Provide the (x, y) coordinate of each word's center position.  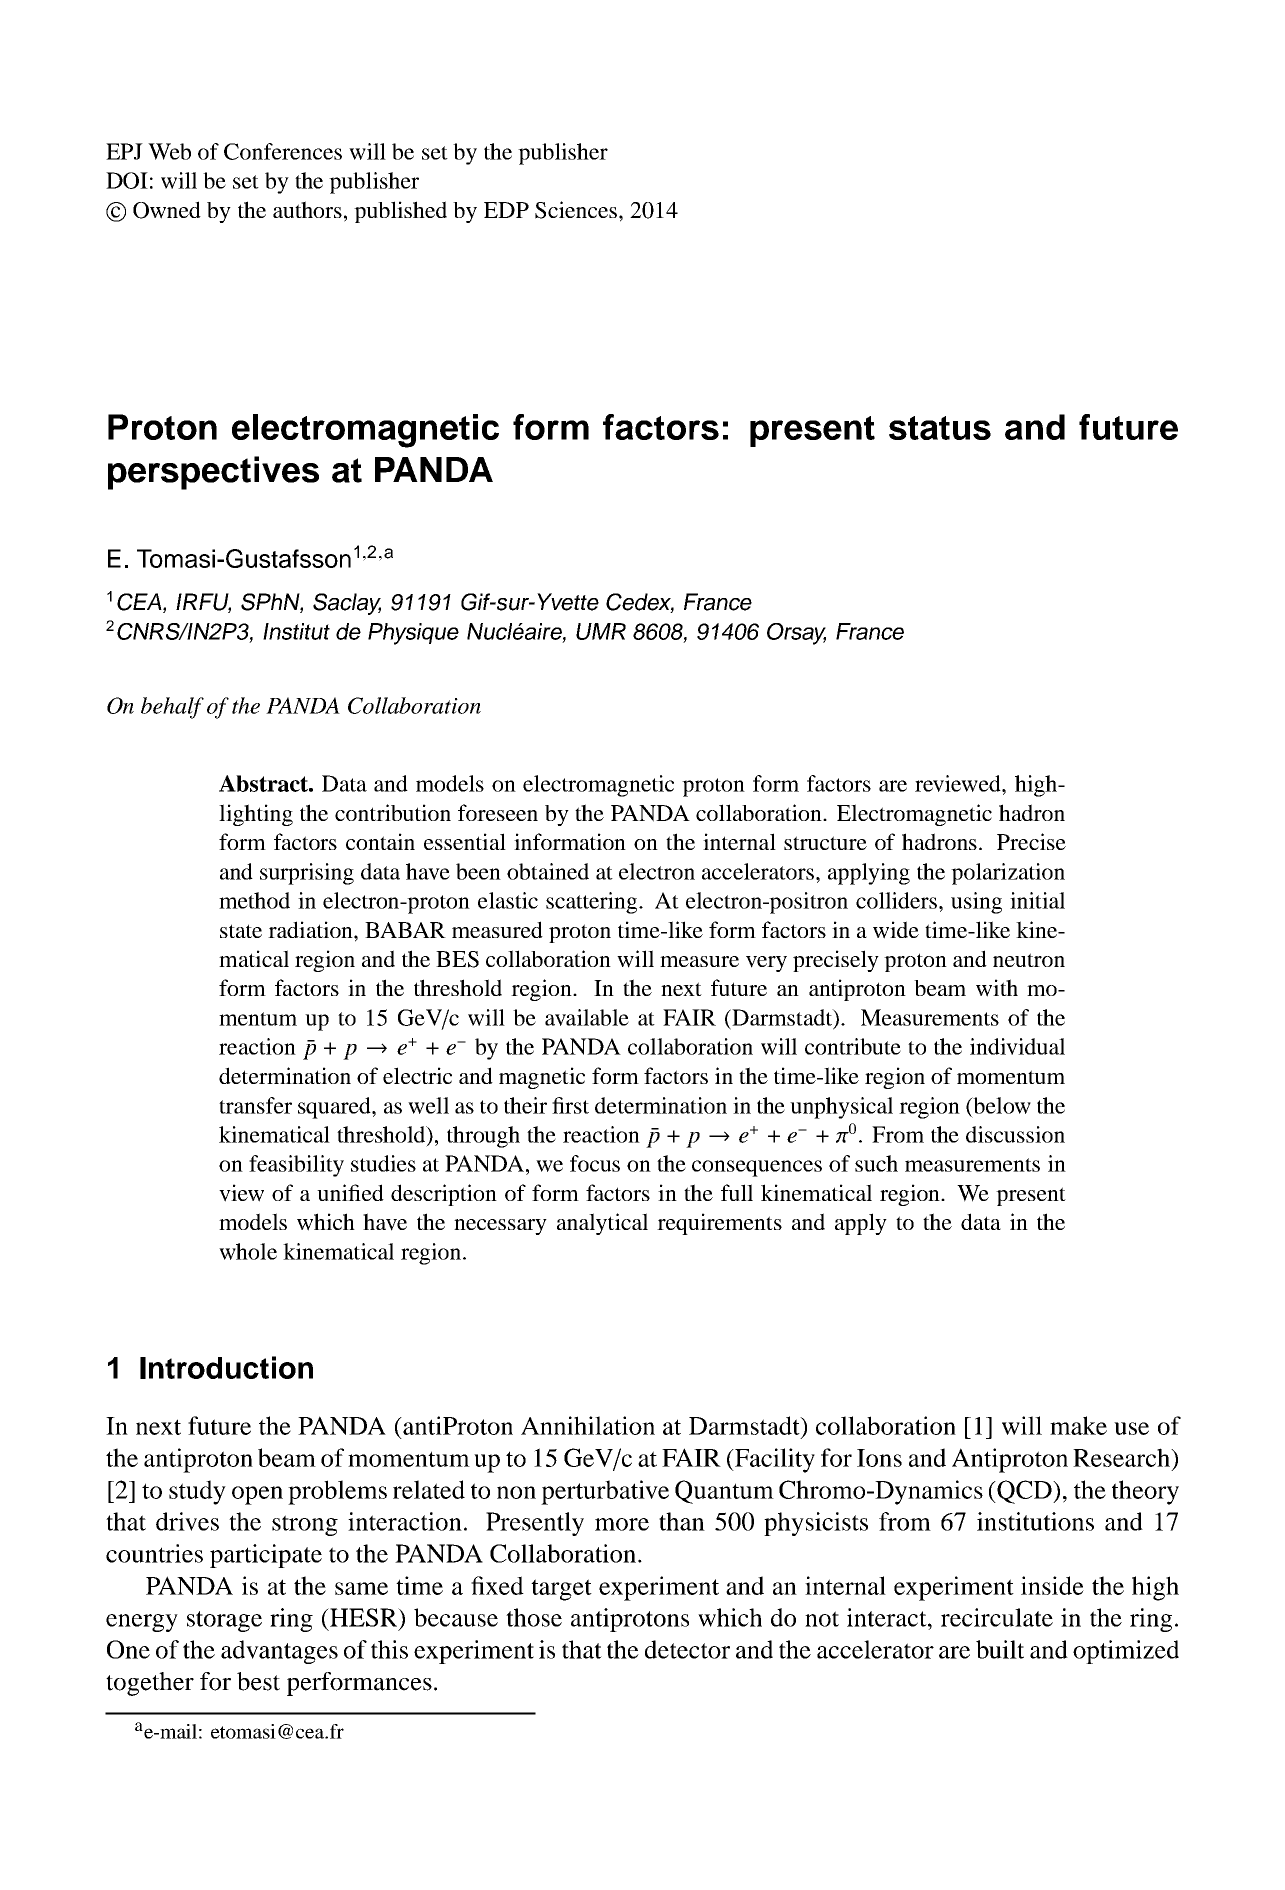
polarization (1008, 874)
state (241, 931)
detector (687, 1649)
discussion (1015, 1134)
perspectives (213, 473)
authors (307, 209)
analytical (602, 1224)
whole (248, 1251)
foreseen (498, 812)
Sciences (577, 210)
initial (1037, 900)
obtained (548, 871)
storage (224, 1621)
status (940, 428)
